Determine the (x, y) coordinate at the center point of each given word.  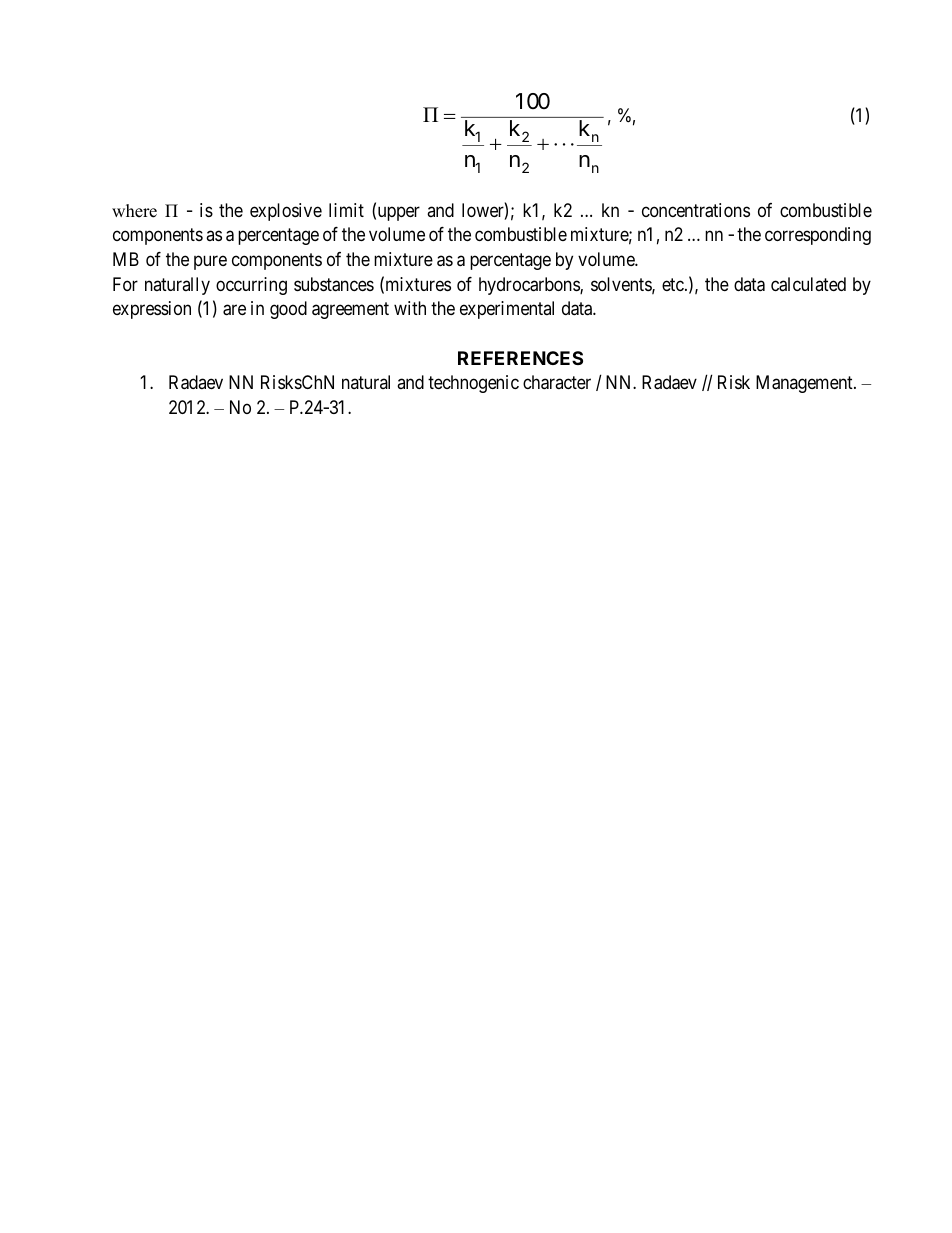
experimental (507, 310)
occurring (251, 286)
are (234, 310)
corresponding (818, 236)
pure (210, 262)
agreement (350, 311)
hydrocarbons (530, 286)
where (134, 211)
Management (805, 384)
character (557, 382)
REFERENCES (520, 358)
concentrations (696, 210)
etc (674, 284)
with (410, 308)
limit (346, 210)
